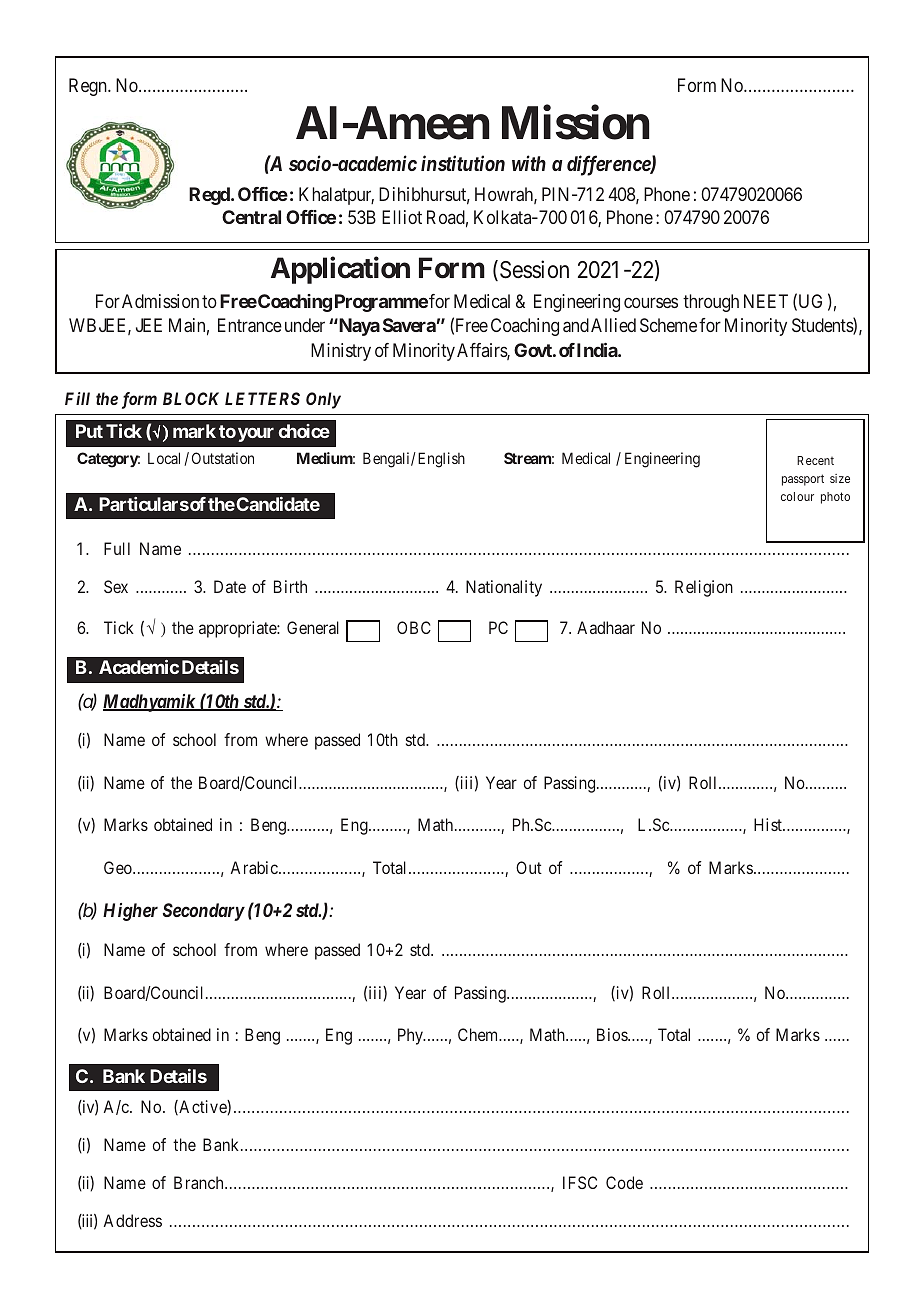  What do you see at coordinates (200, 1182) in the image?
I see `Branch` at bounding box center [200, 1182].
